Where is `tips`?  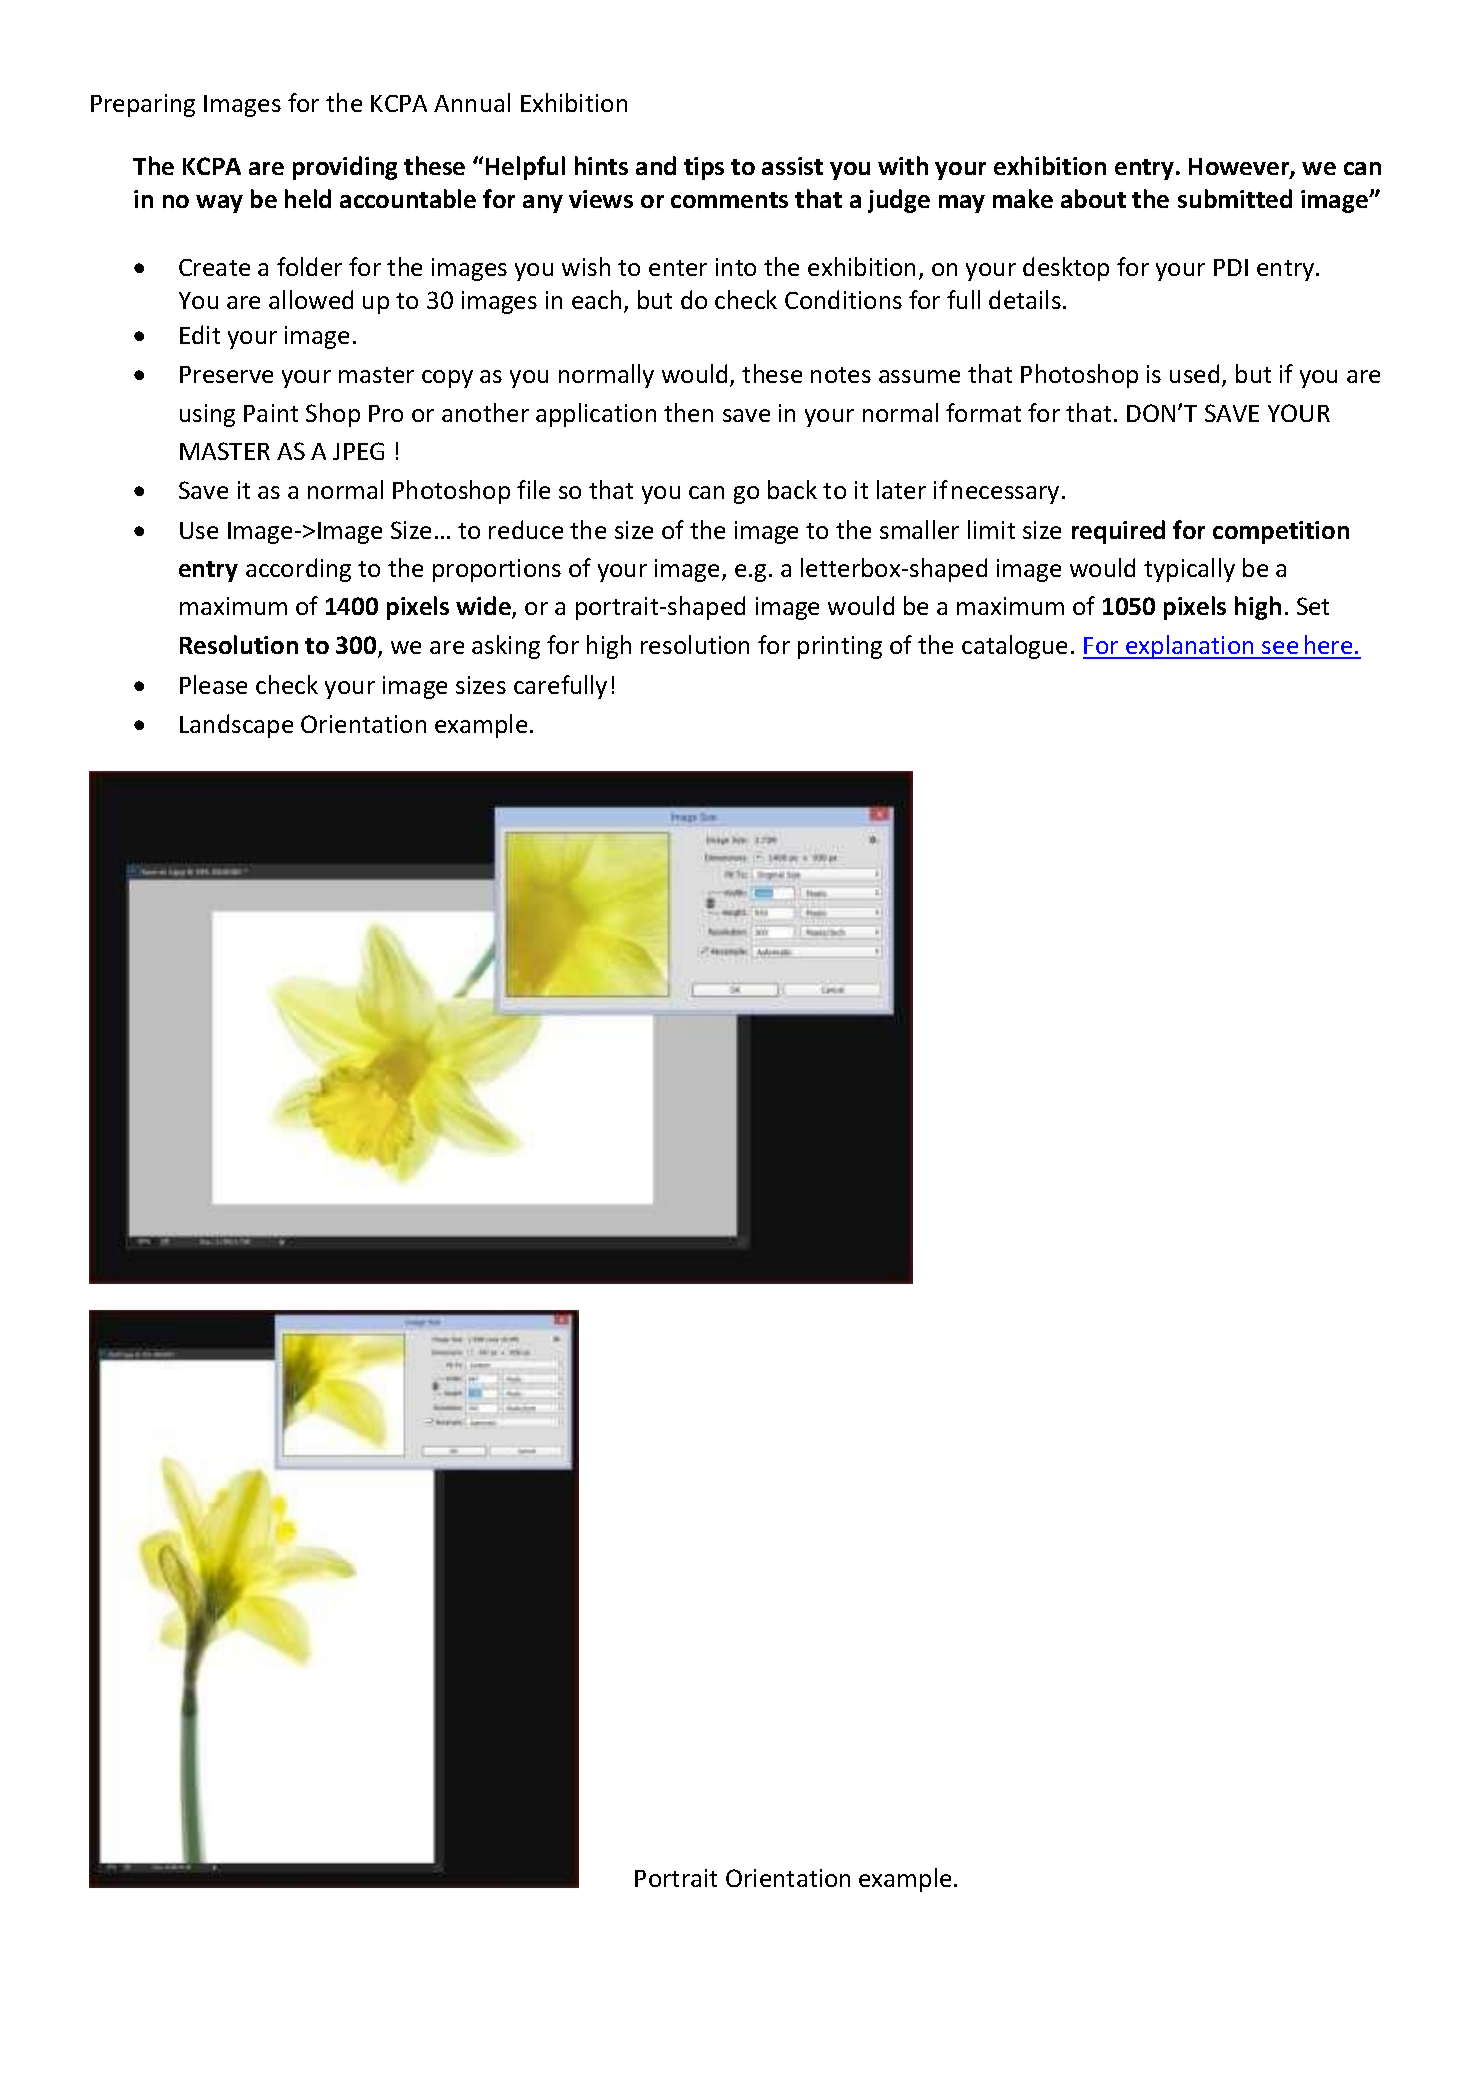 tips is located at coordinates (704, 168).
